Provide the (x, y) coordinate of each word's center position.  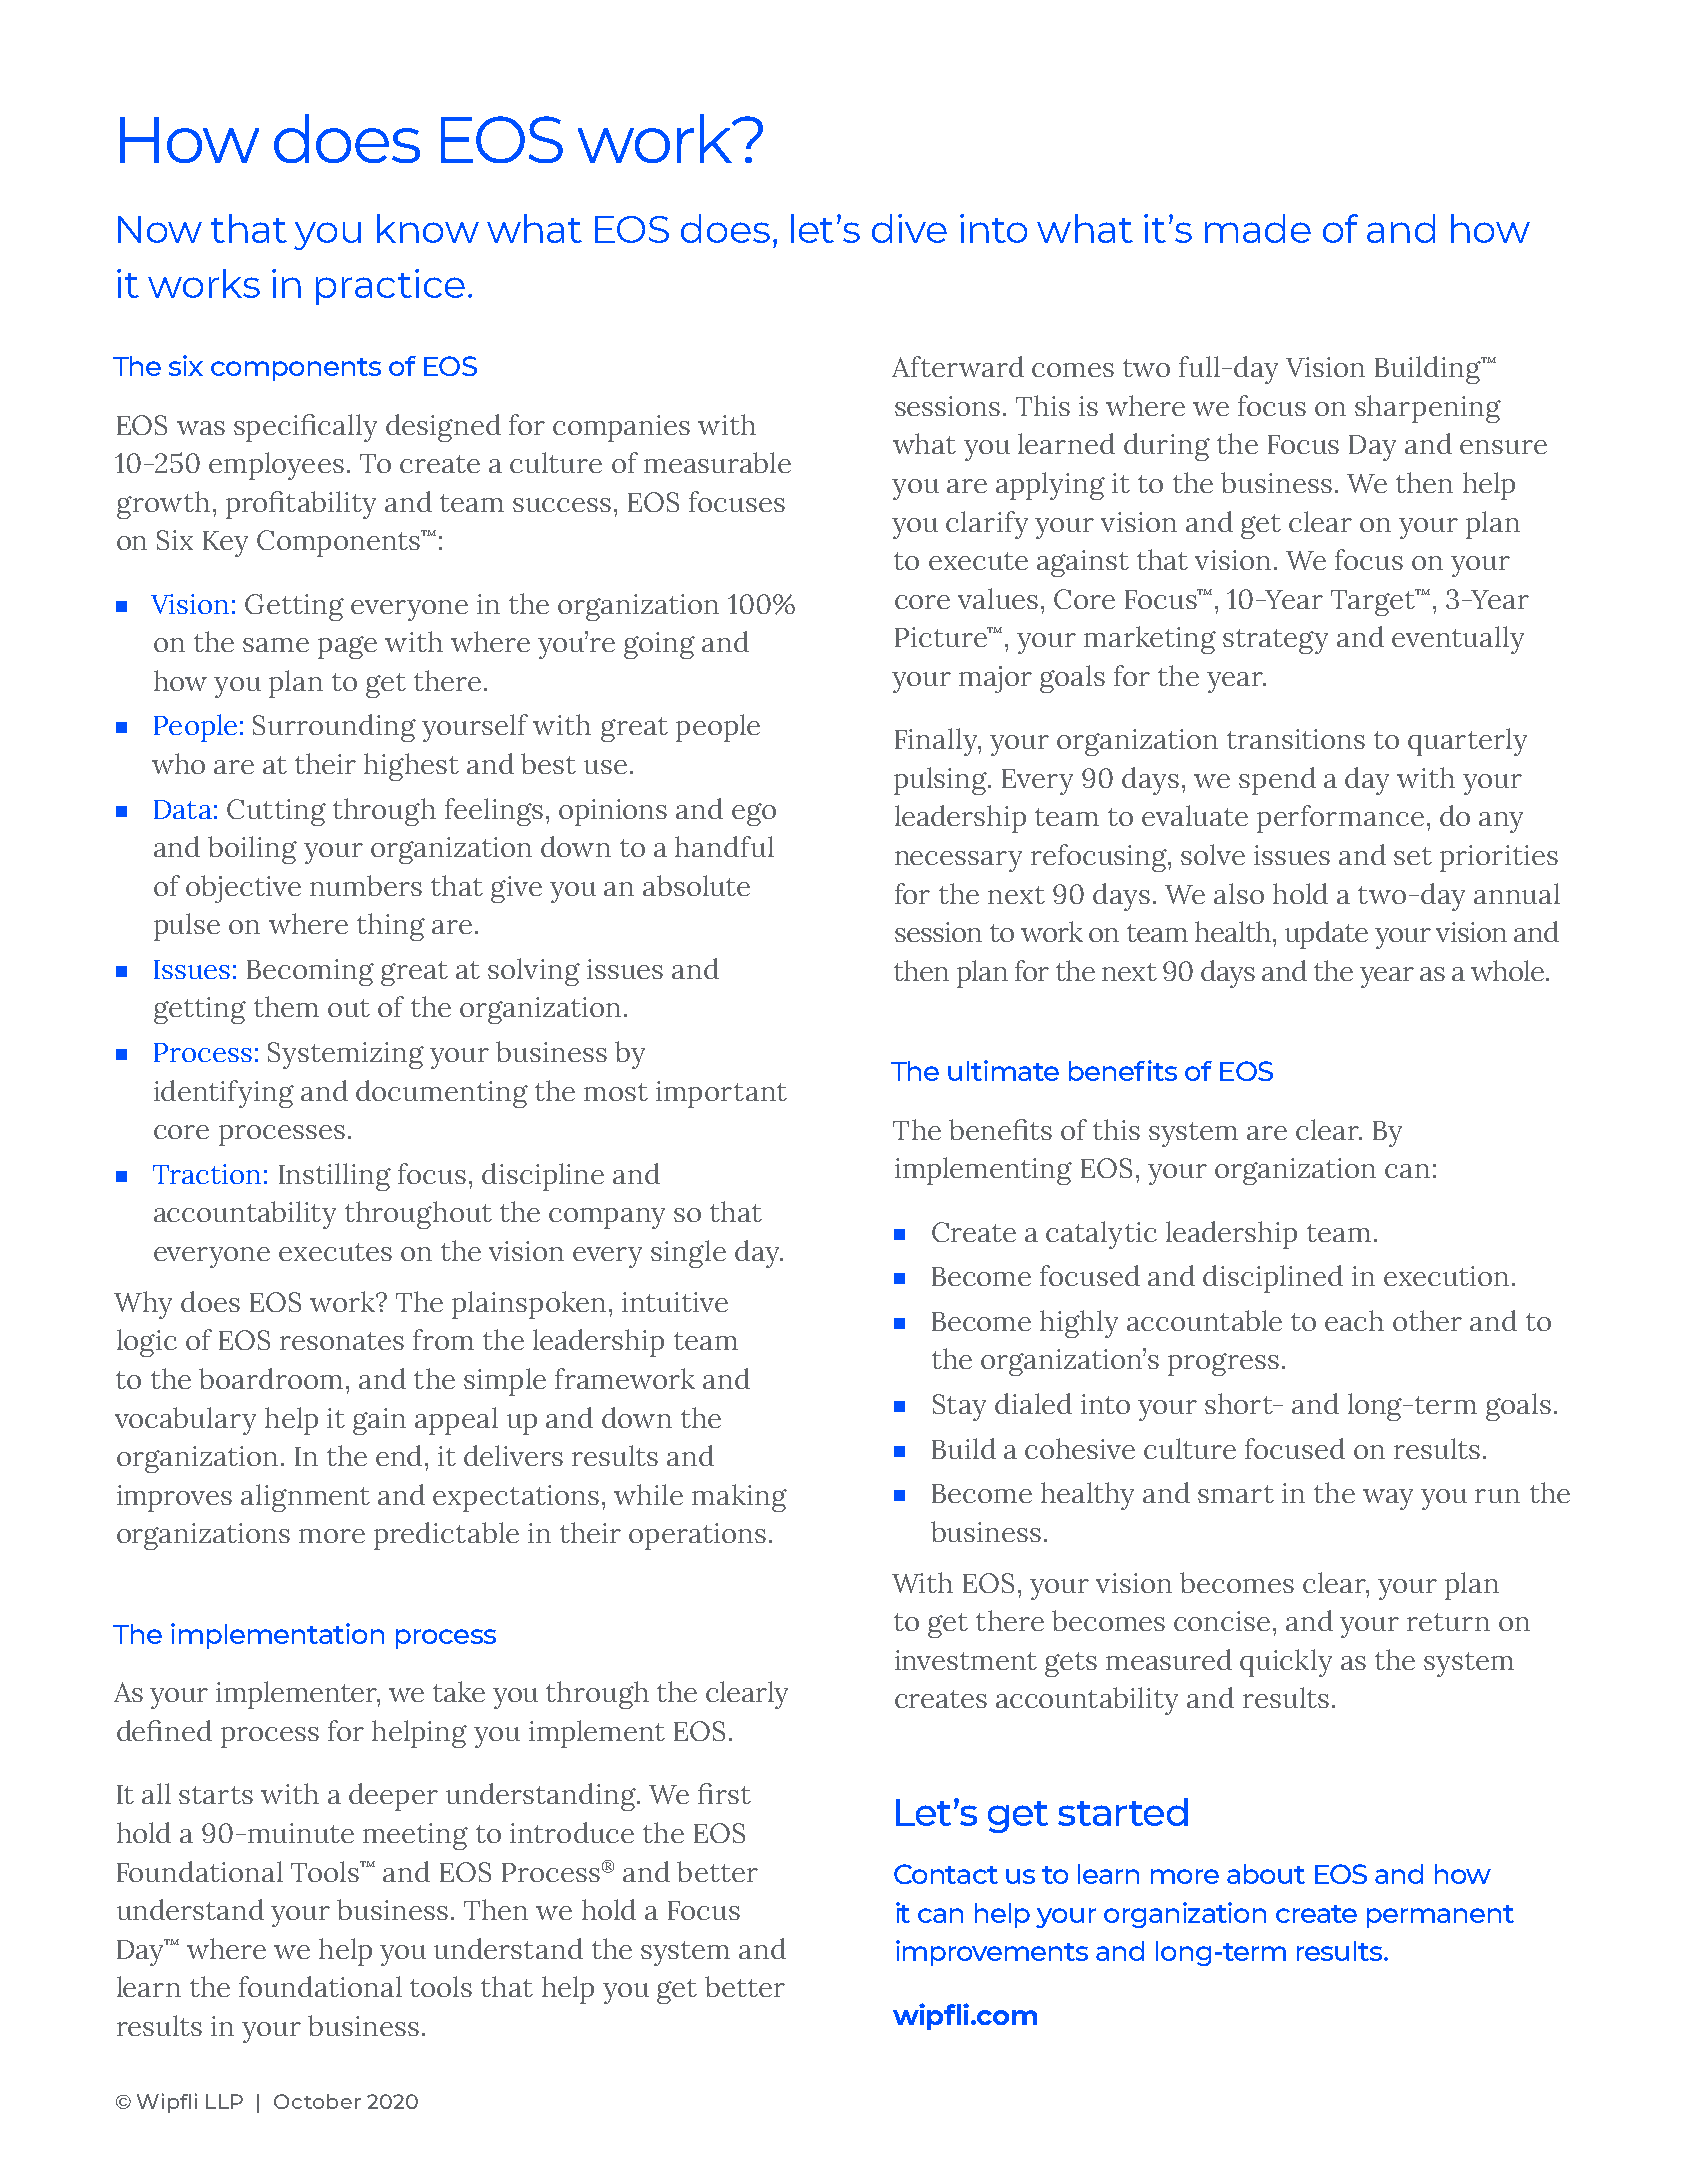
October (317, 2101)
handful (724, 846)
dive (909, 228)
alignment (305, 1498)
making (739, 1498)
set (1413, 856)
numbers (366, 885)
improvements (992, 1953)
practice (390, 287)
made (1258, 228)
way (1388, 1499)
